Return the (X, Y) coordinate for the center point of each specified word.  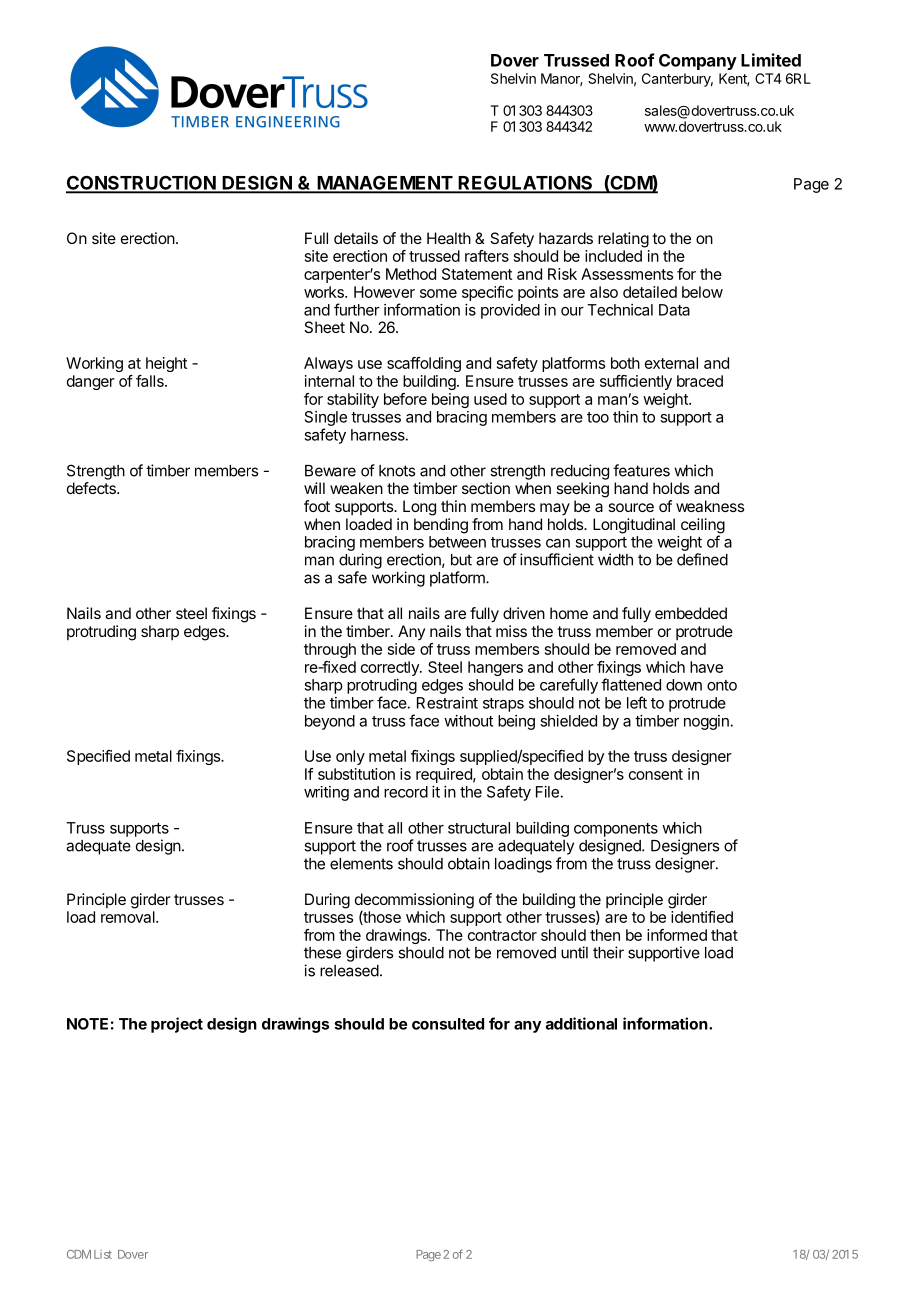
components (616, 830)
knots (397, 471)
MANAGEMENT (384, 184)
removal (129, 917)
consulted (448, 1024)
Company (698, 62)
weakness (710, 506)
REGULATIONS (525, 184)
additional (581, 1023)
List (103, 1254)
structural (479, 828)
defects (92, 488)
